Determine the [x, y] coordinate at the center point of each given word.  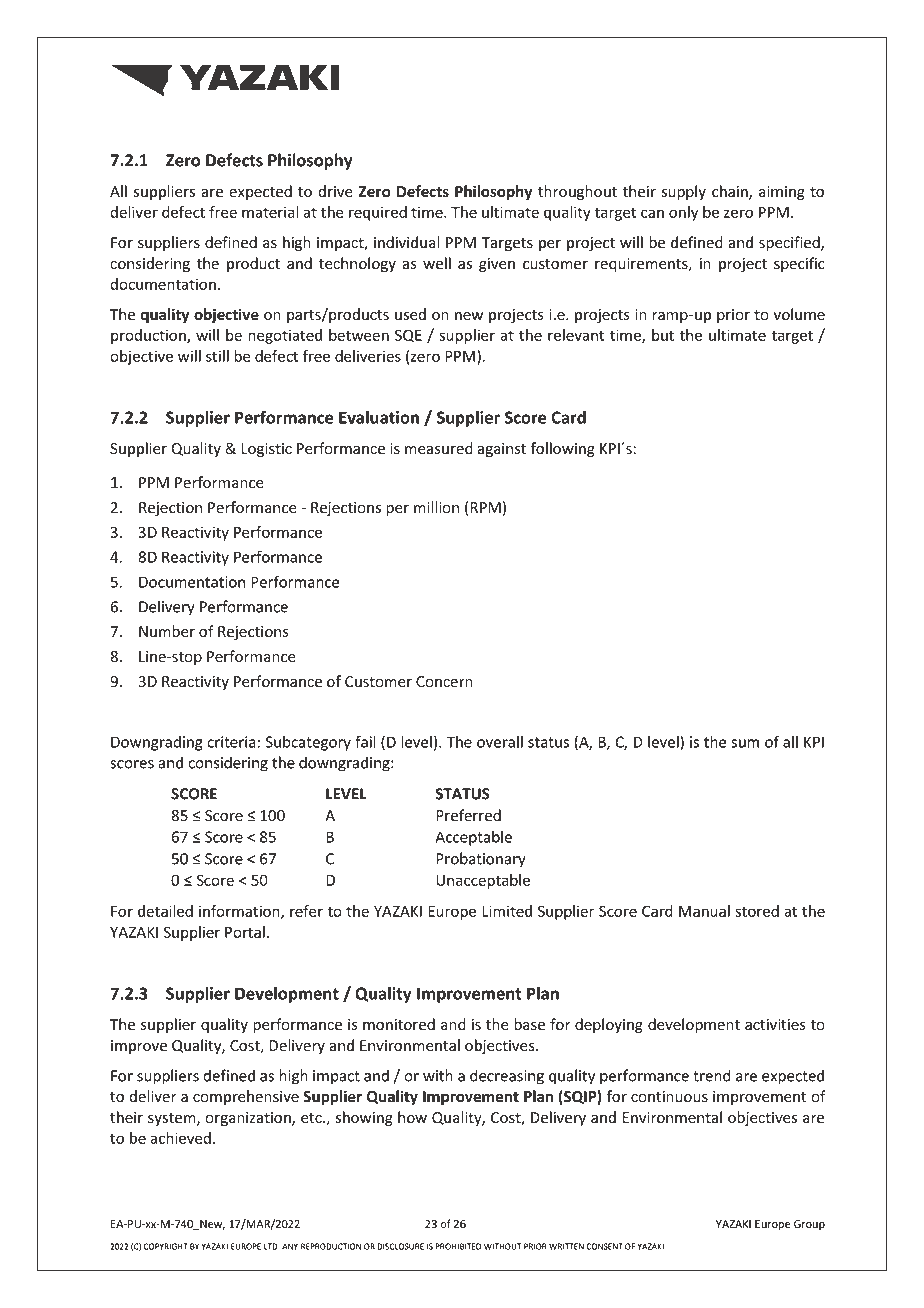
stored [757, 911]
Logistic [266, 450]
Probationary [481, 861]
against [501, 450]
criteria [231, 742]
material [270, 212]
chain [731, 192]
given [497, 265]
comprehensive [246, 1097]
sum [745, 743]
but [663, 335]
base [529, 1024]
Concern [444, 682]
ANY [290, 1246]
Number [167, 631]
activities [775, 1025]
